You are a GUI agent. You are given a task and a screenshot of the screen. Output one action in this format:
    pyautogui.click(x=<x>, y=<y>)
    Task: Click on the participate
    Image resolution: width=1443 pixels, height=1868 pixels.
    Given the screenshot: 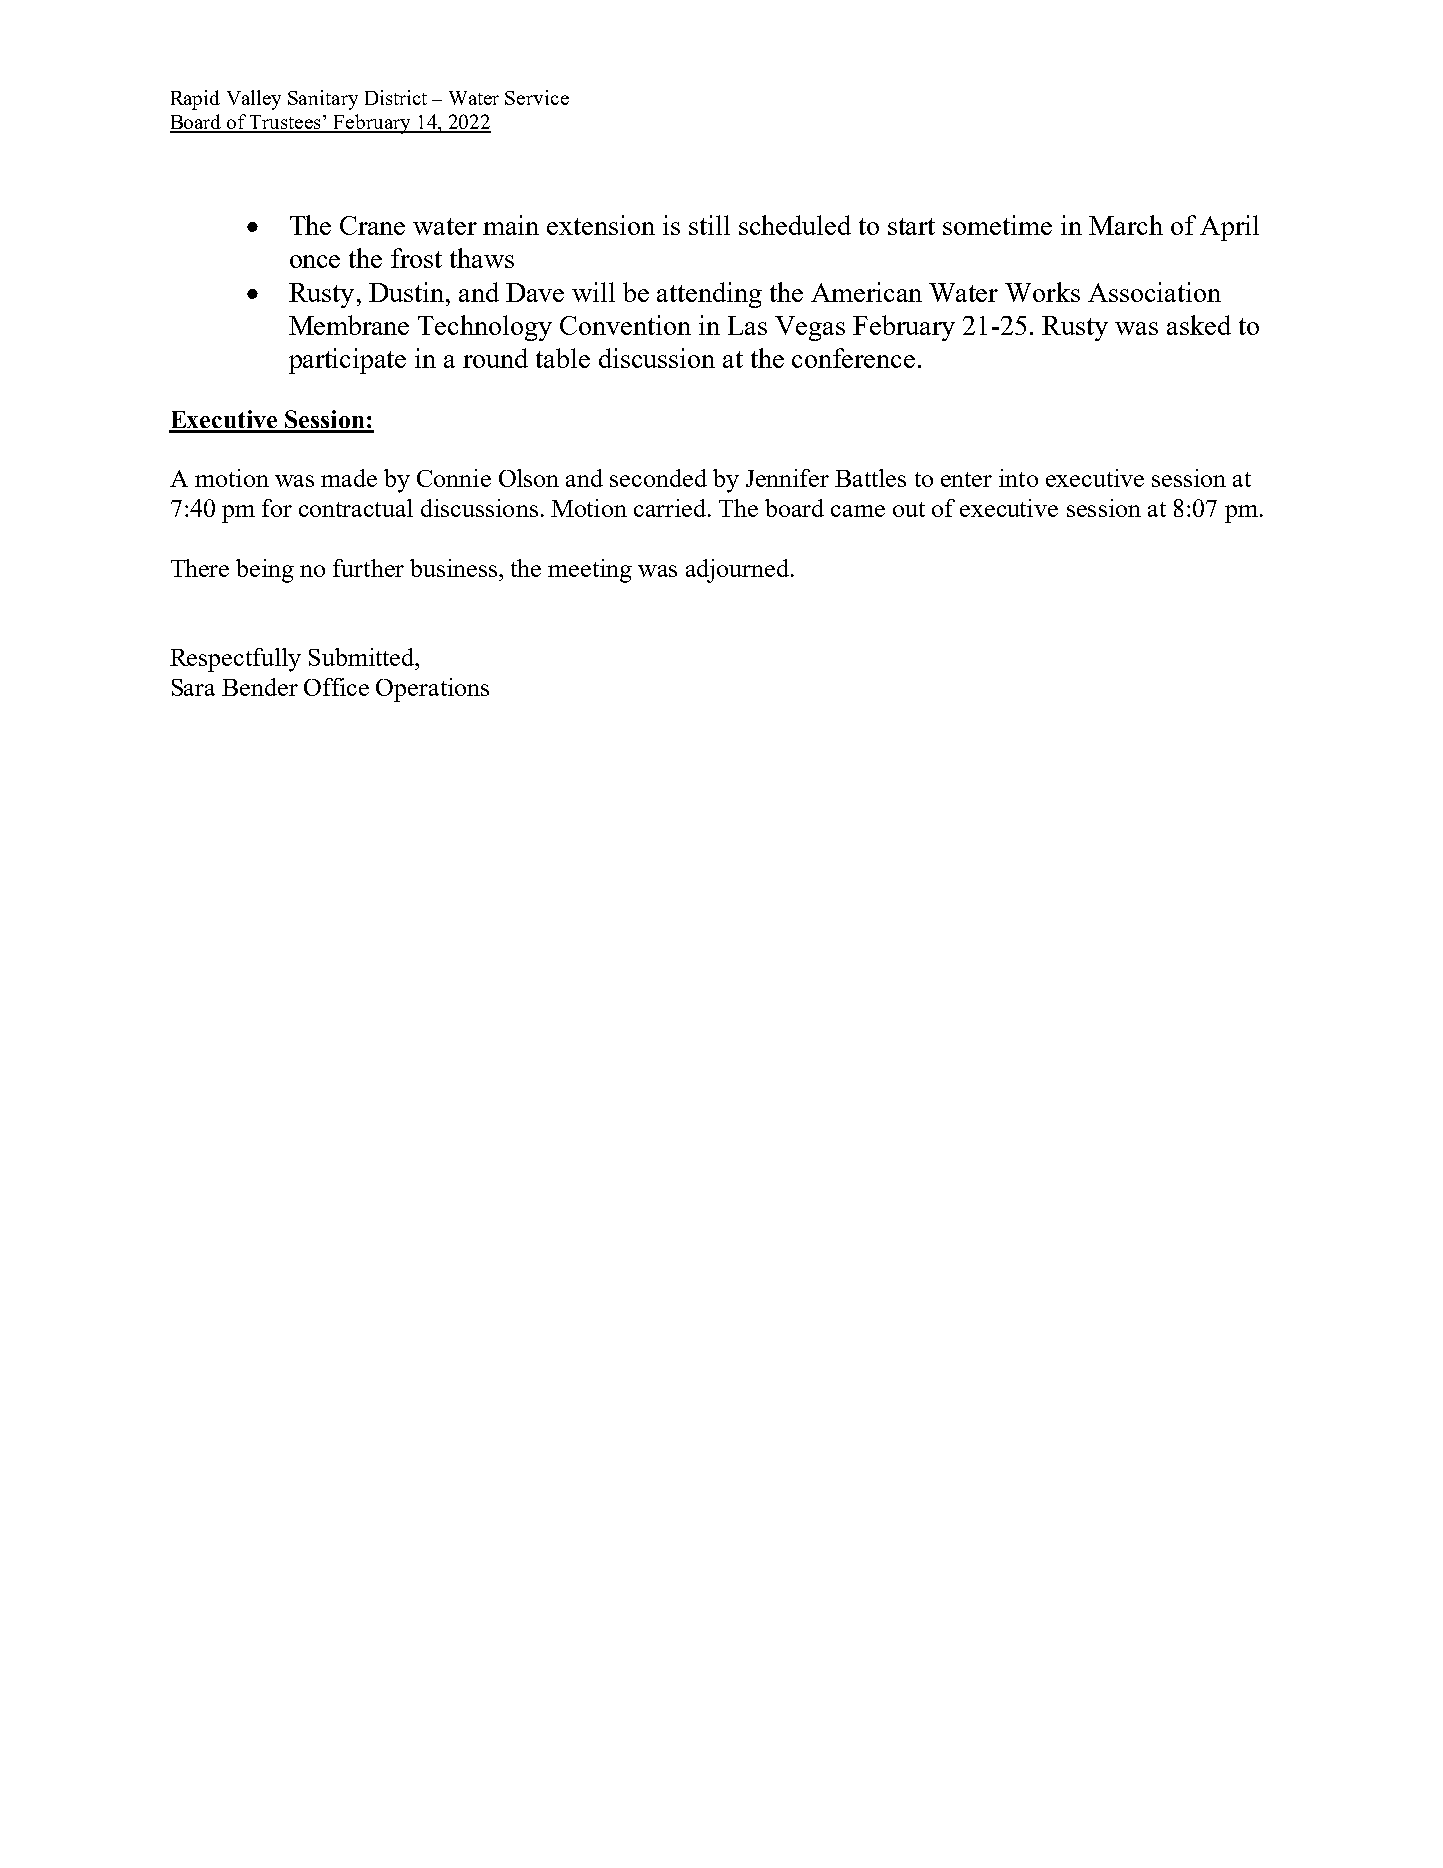 What is the action you would take?
    pyautogui.click(x=347, y=361)
